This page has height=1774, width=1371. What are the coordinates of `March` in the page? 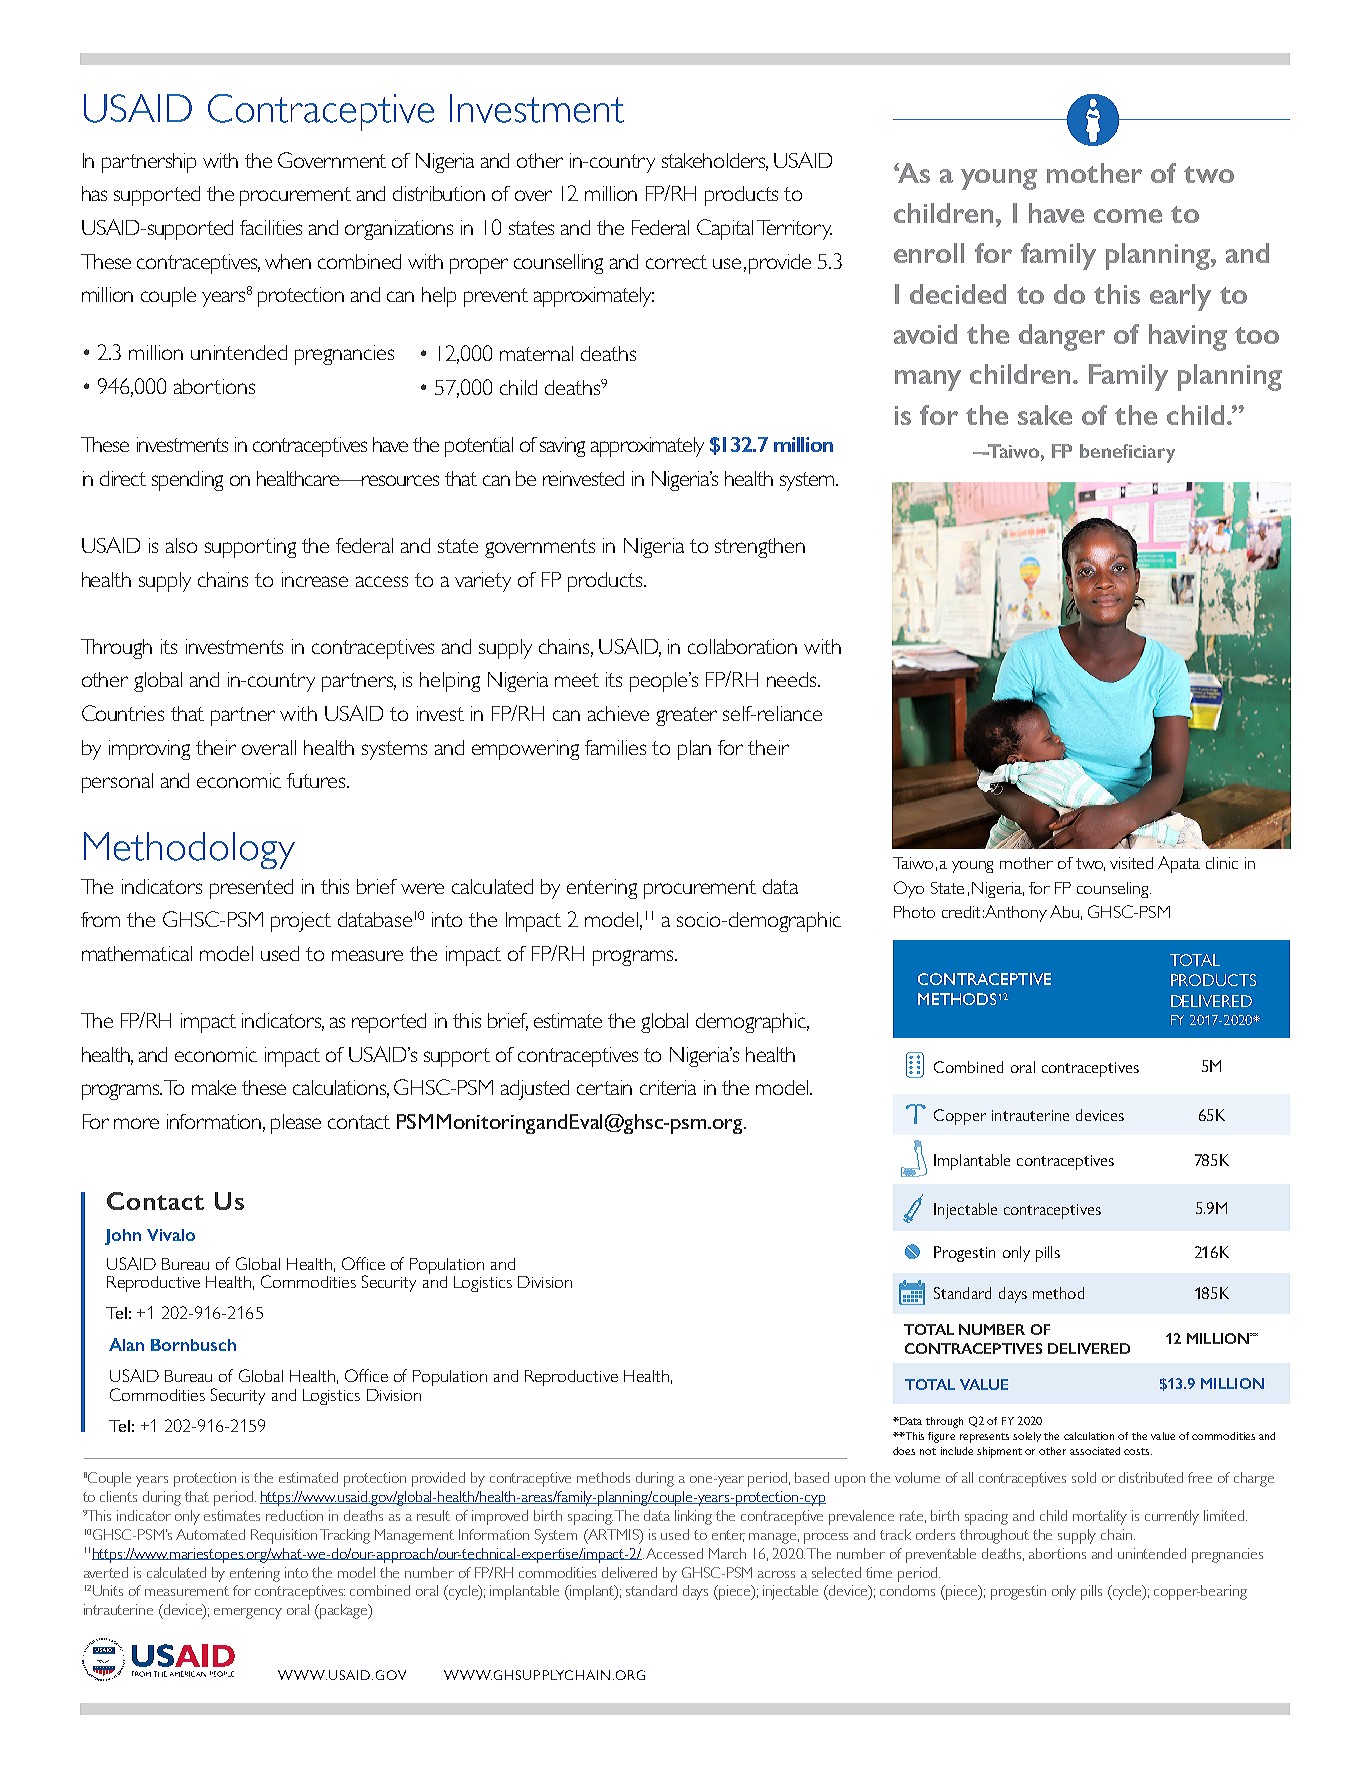 It's located at (727, 1553).
